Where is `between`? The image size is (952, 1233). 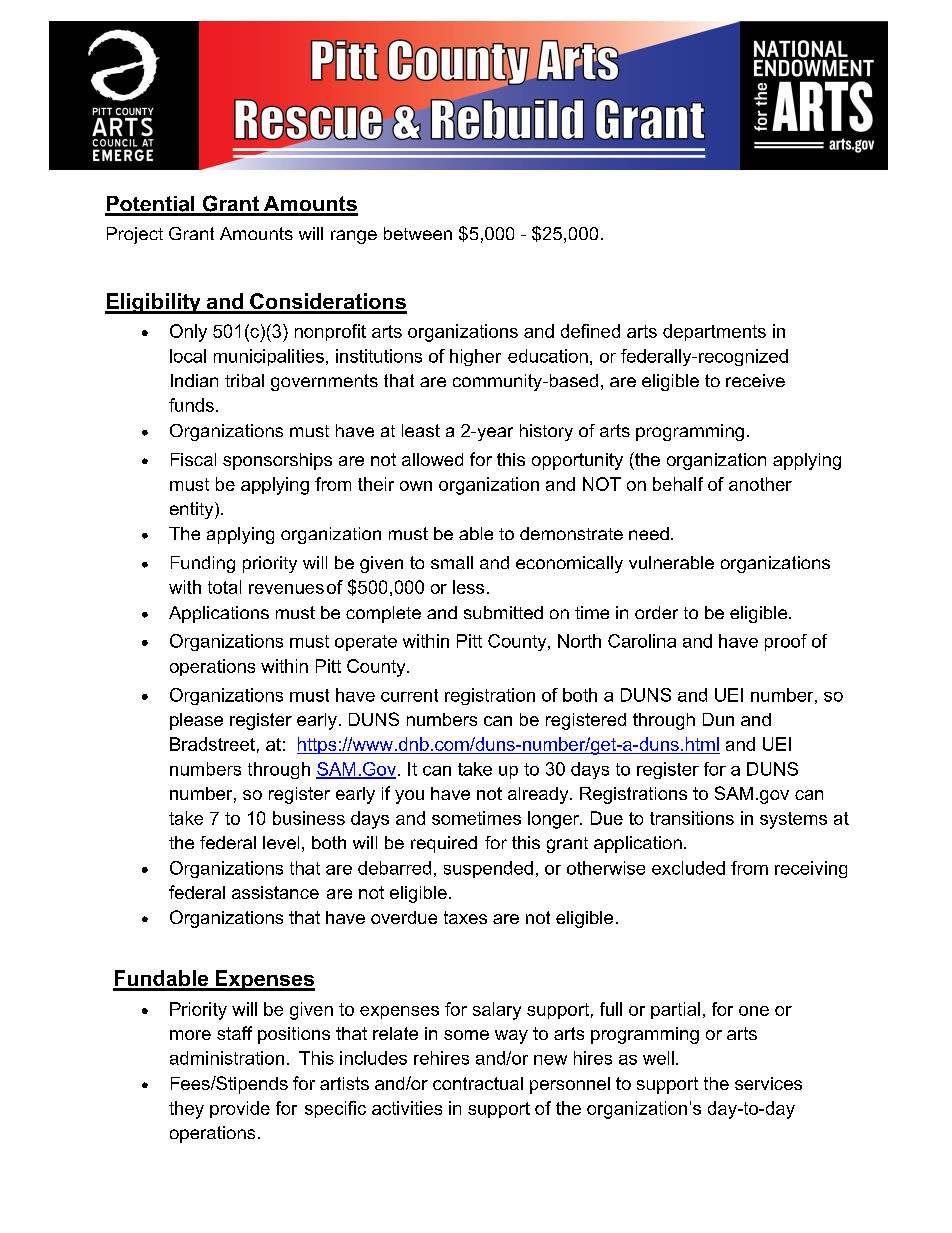 between is located at coordinates (418, 233).
